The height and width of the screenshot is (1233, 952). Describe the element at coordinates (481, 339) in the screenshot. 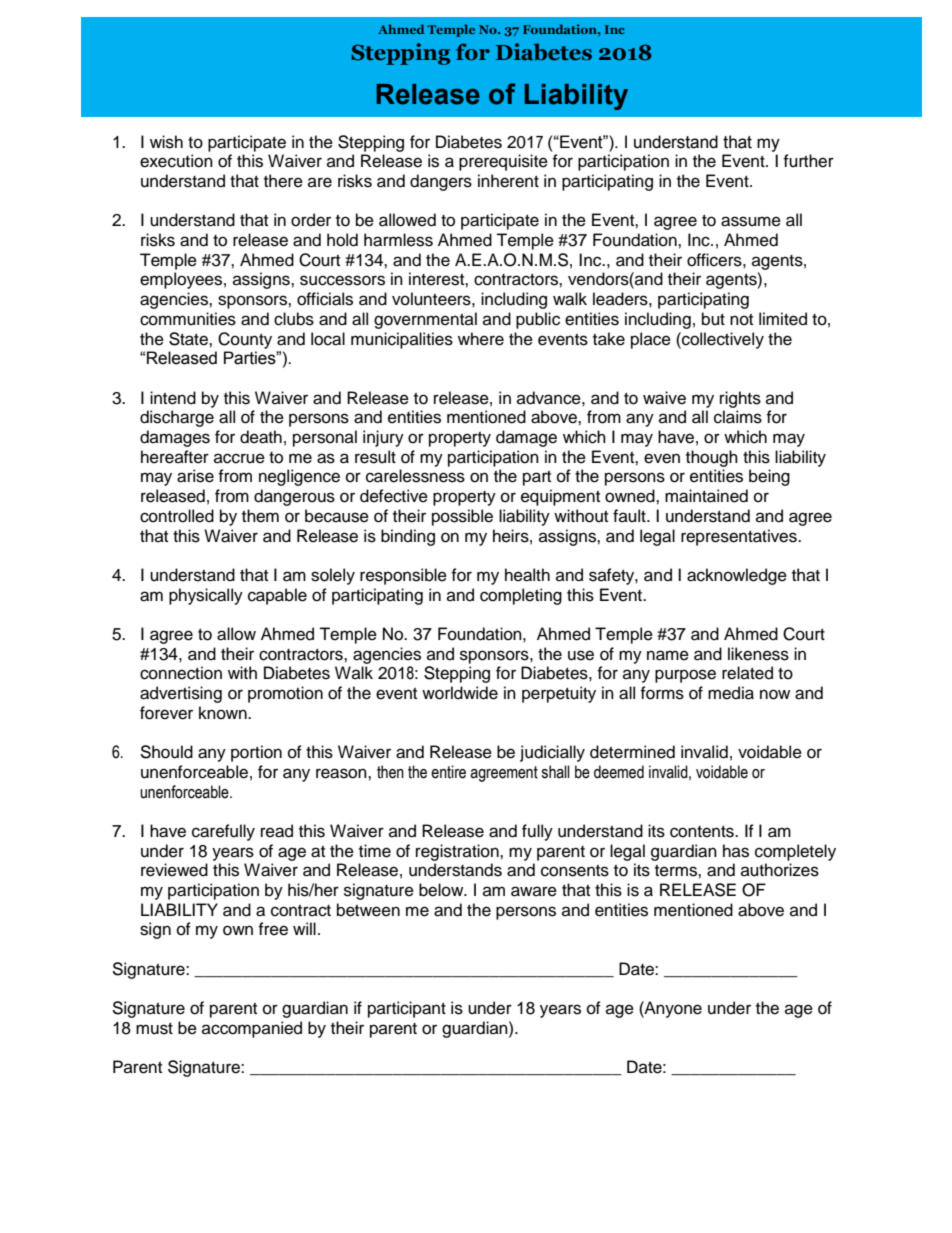

I see `where` at that location.
